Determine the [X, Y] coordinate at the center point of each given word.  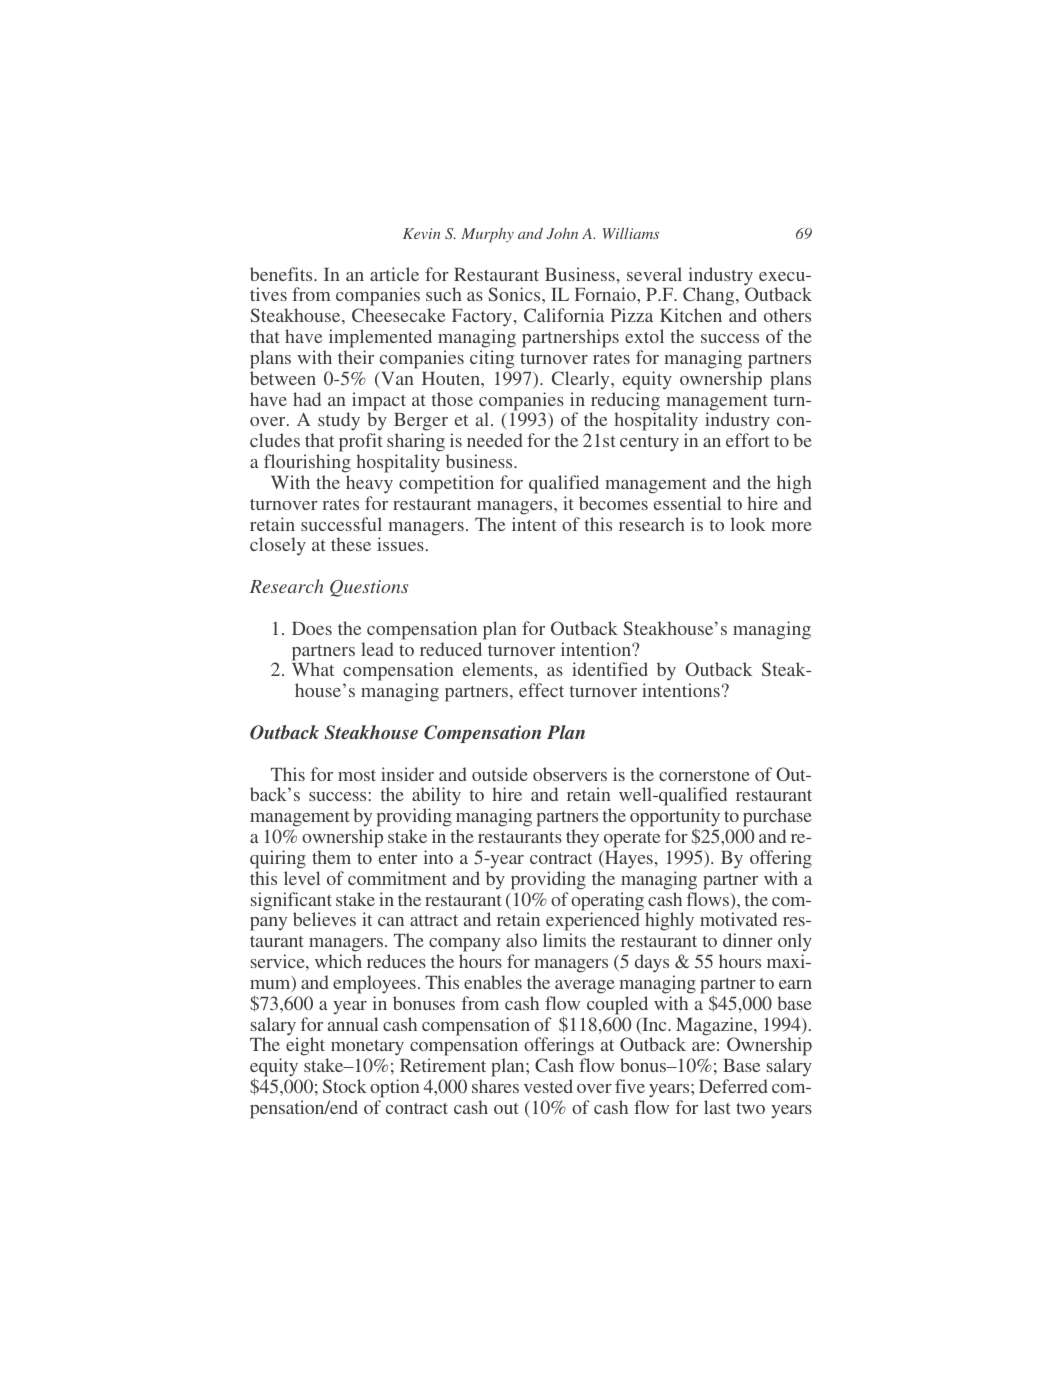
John [562, 233]
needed [494, 440]
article [394, 274]
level [302, 878]
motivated [738, 919]
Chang [710, 298]
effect [541, 690]
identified [610, 669]
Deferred [733, 1086]
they [582, 838]
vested [548, 1086]
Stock [345, 1086]
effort [747, 440]
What [313, 669]
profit [360, 444]
